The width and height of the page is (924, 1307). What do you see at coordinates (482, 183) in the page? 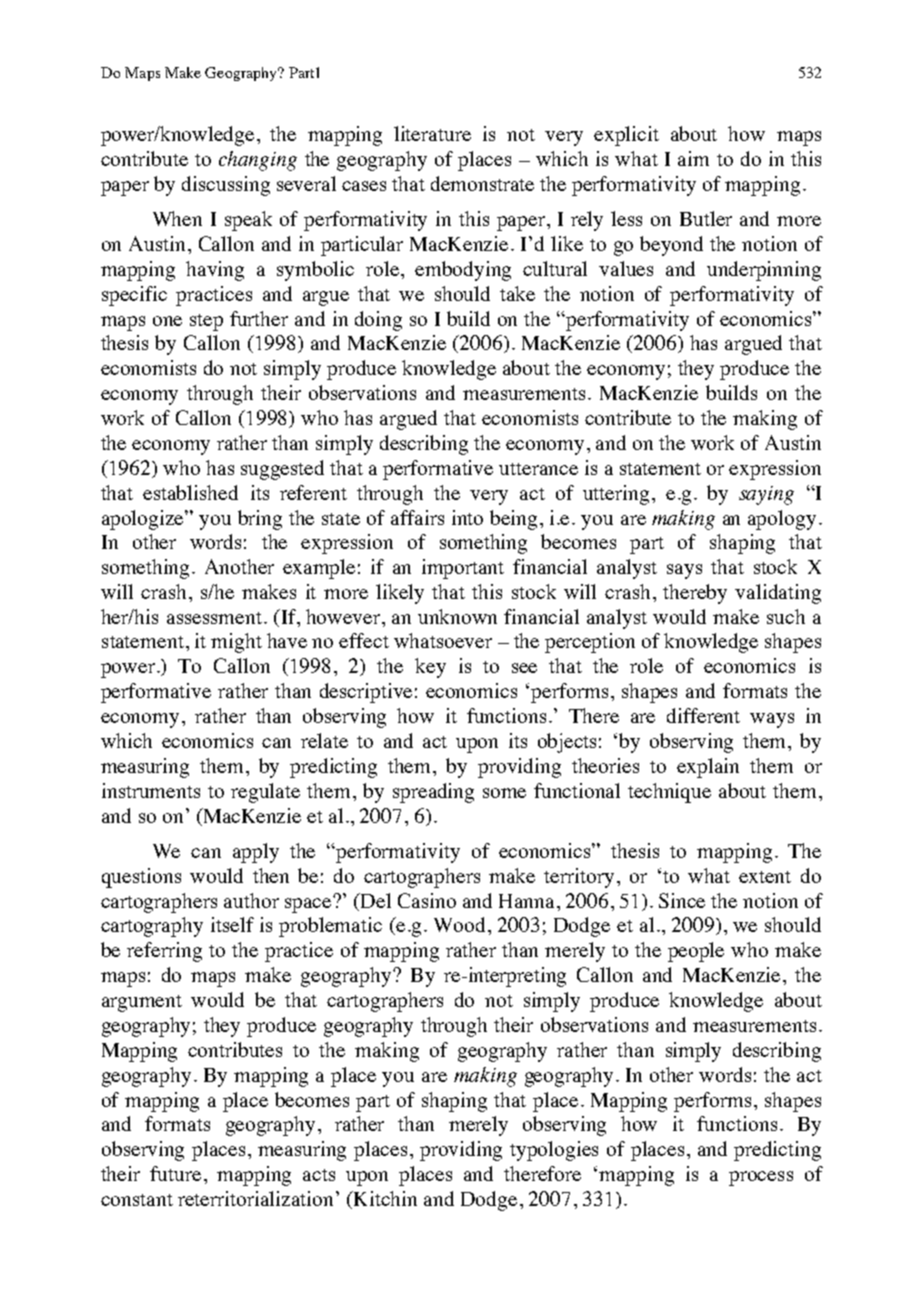
I see `demonstrate` at bounding box center [482, 183].
